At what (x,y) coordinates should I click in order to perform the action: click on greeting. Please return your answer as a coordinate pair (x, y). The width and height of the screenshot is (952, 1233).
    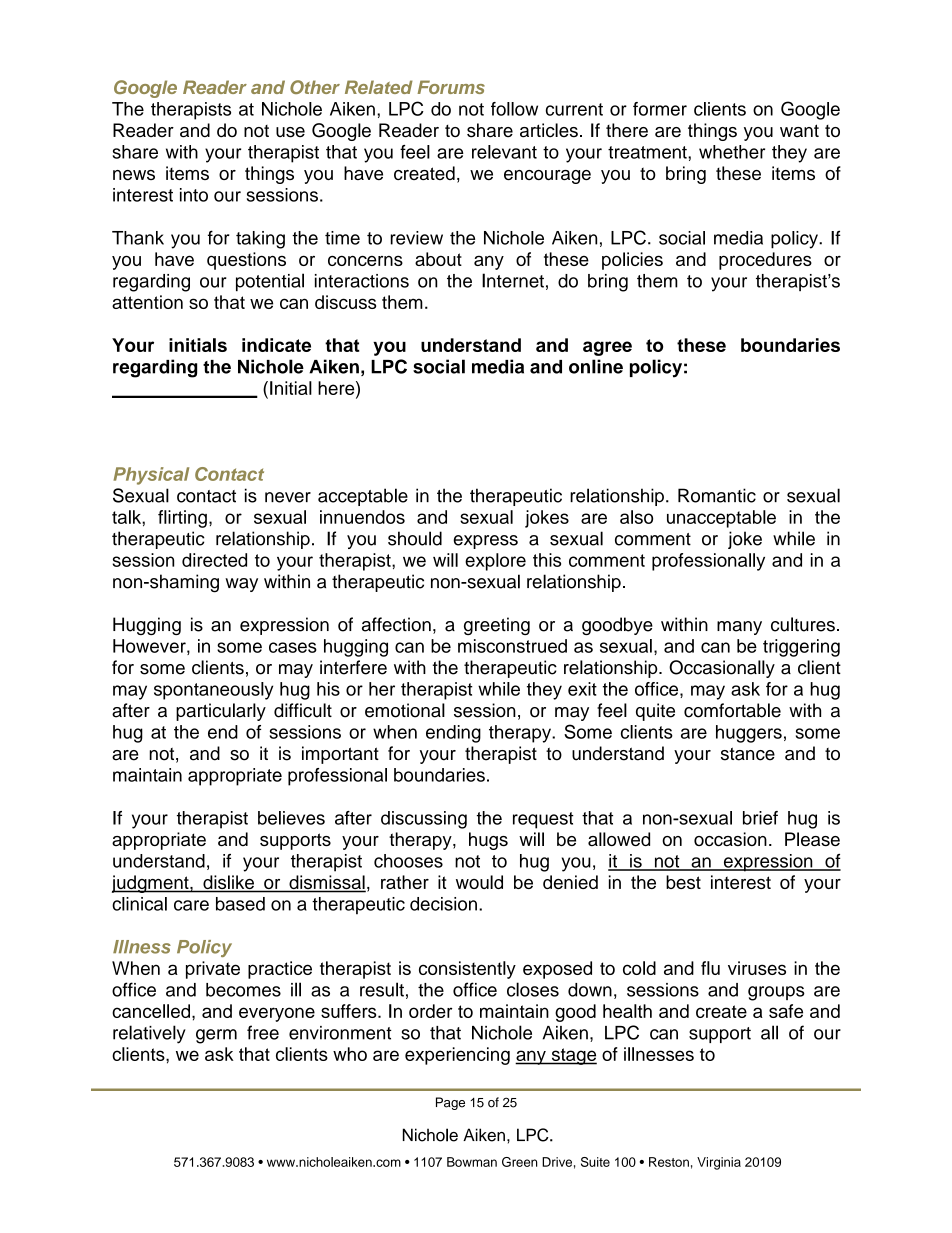
    Looking at the image, I should click on (497, 626).
